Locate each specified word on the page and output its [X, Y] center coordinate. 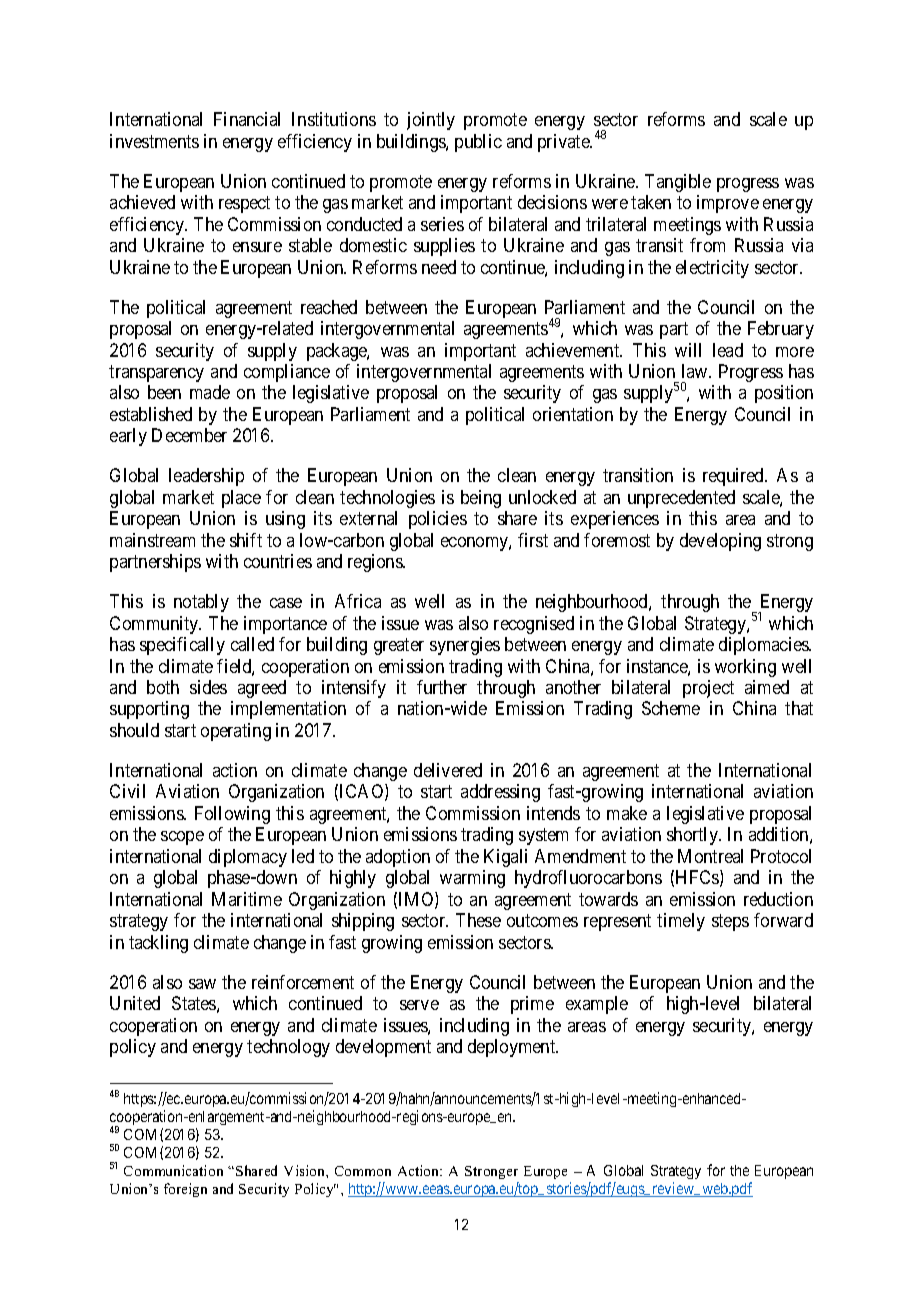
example [597, 1005]
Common [363, 1171]
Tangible [678, 183]
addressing [500, 793]
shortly [694, 836]
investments [154, 141]
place [241, 499]
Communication [173, 1170]
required [735, 477]
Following [232, 815]
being [481, 499]
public [478, 143]
